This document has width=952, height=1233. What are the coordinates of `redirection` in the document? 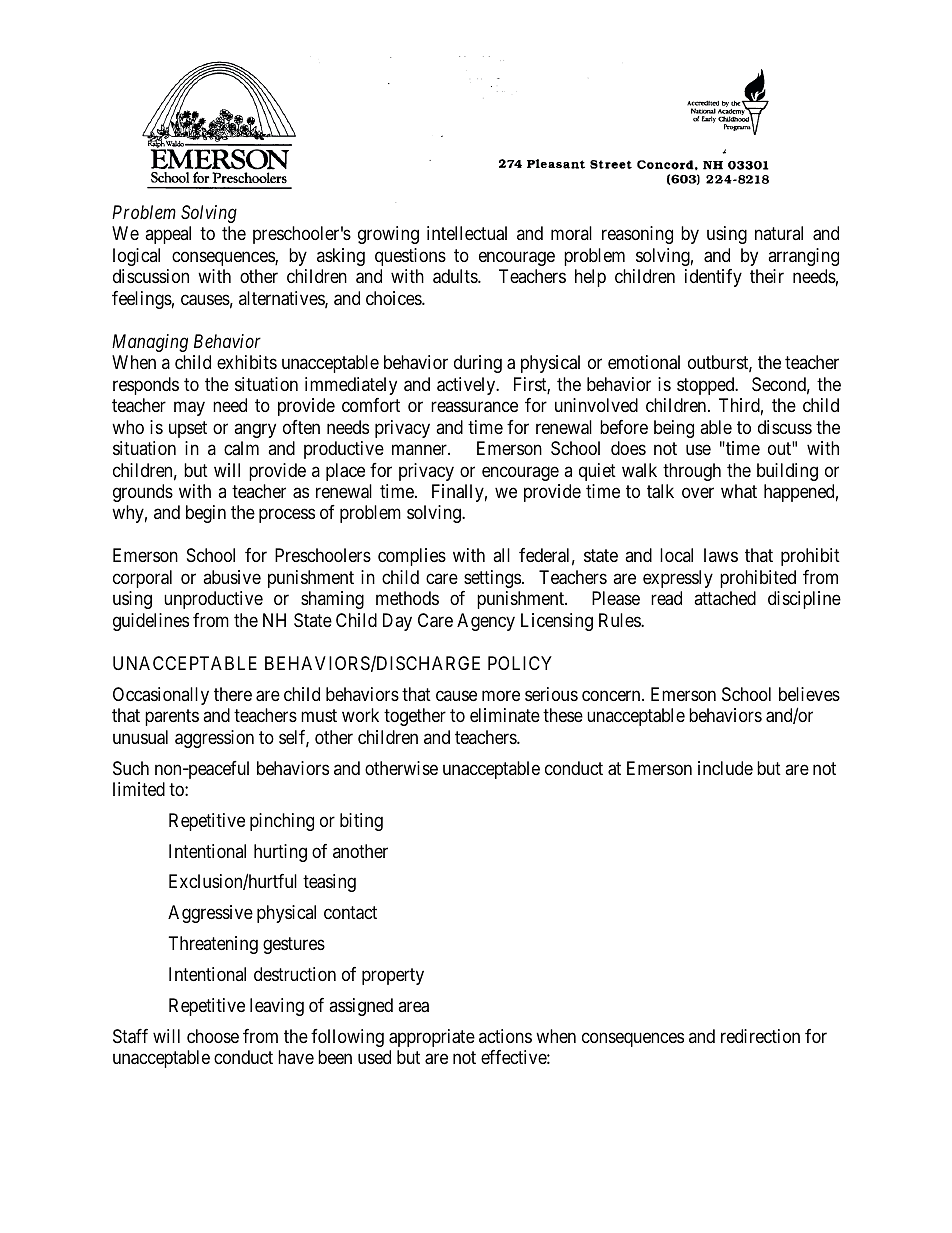 It's located at (760, 1036).
